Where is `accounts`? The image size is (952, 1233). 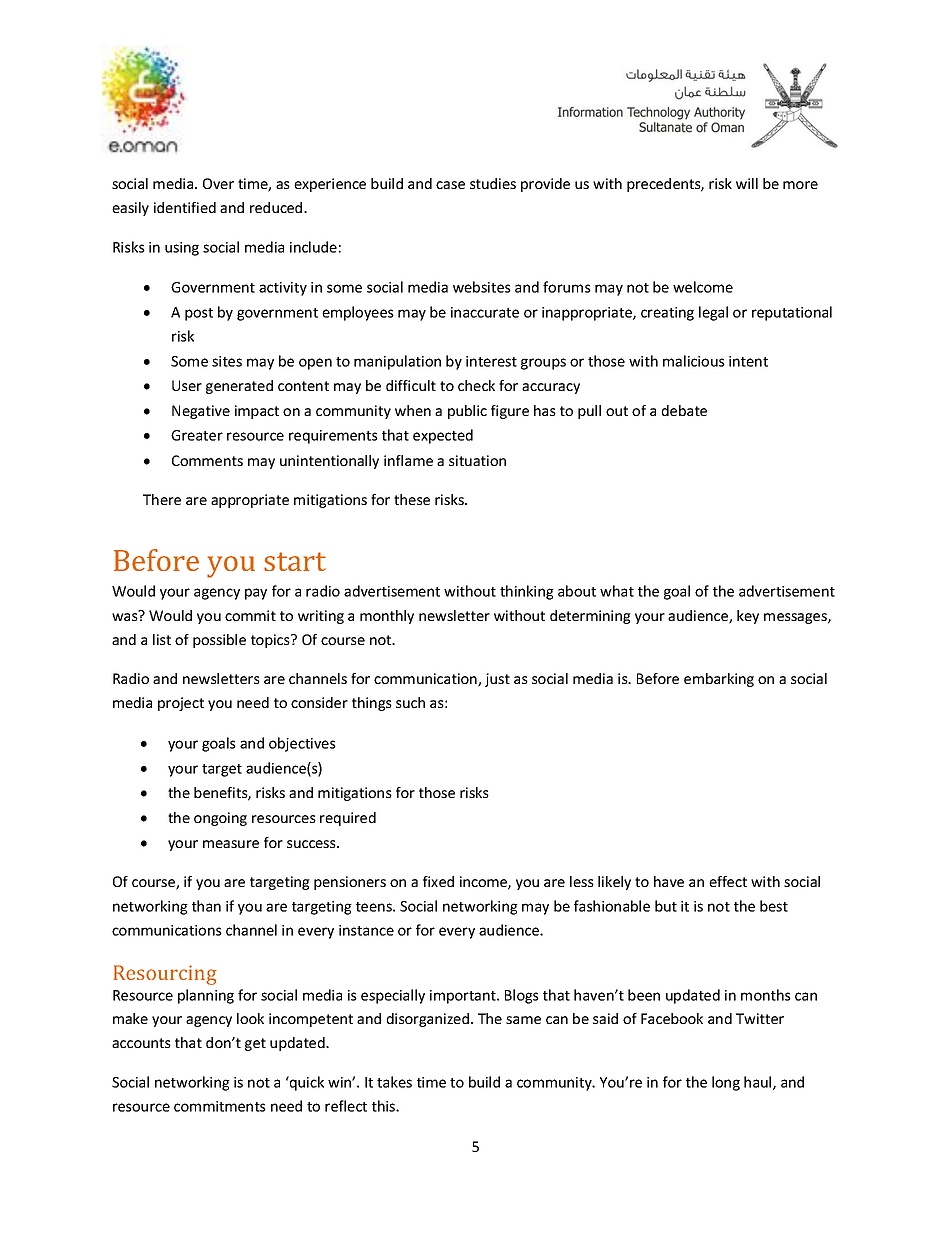
accounts is located at coordinates (141, 1043).
